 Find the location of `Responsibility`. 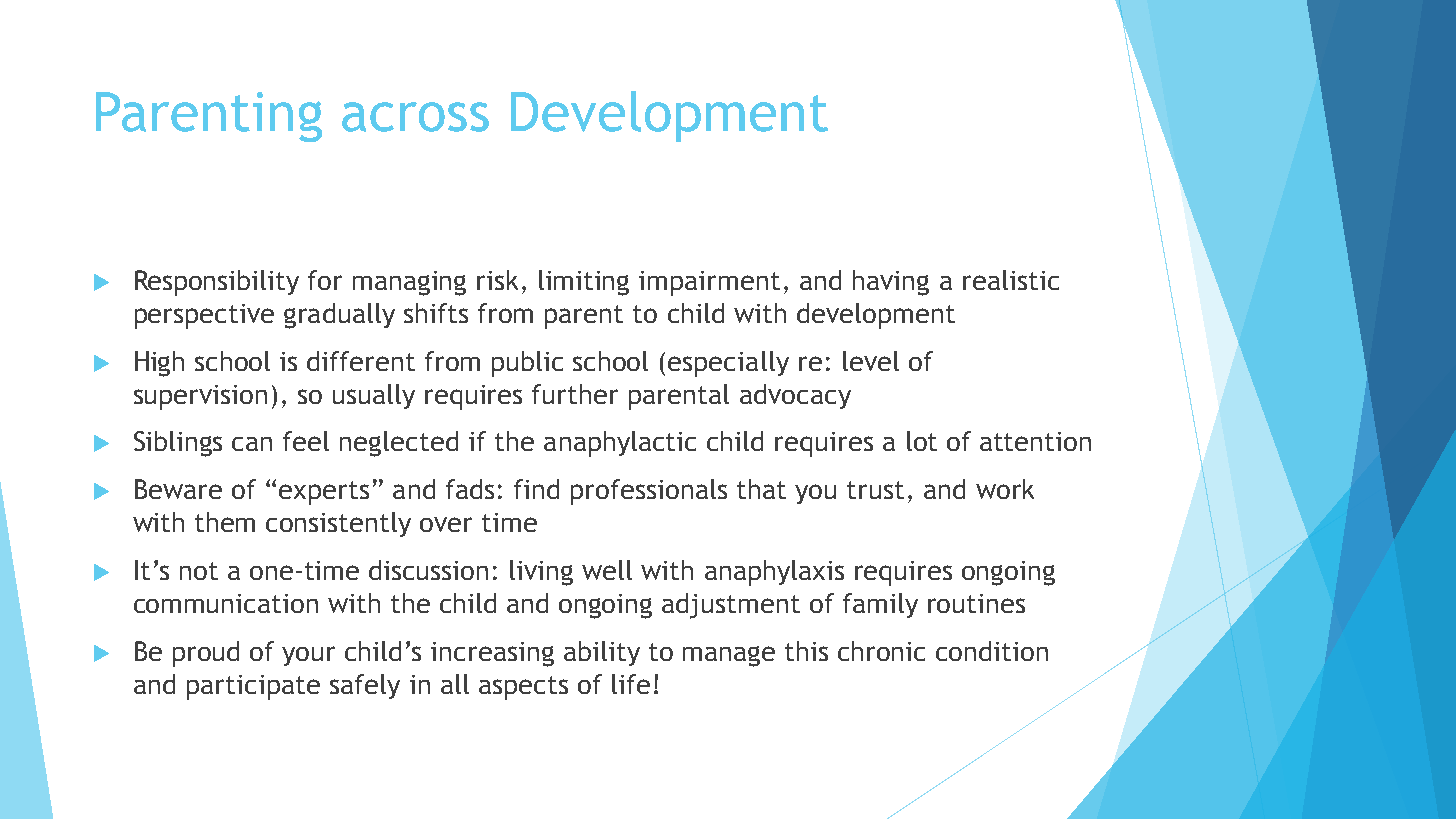

Responsibility is located at coordinates (217, 283).
